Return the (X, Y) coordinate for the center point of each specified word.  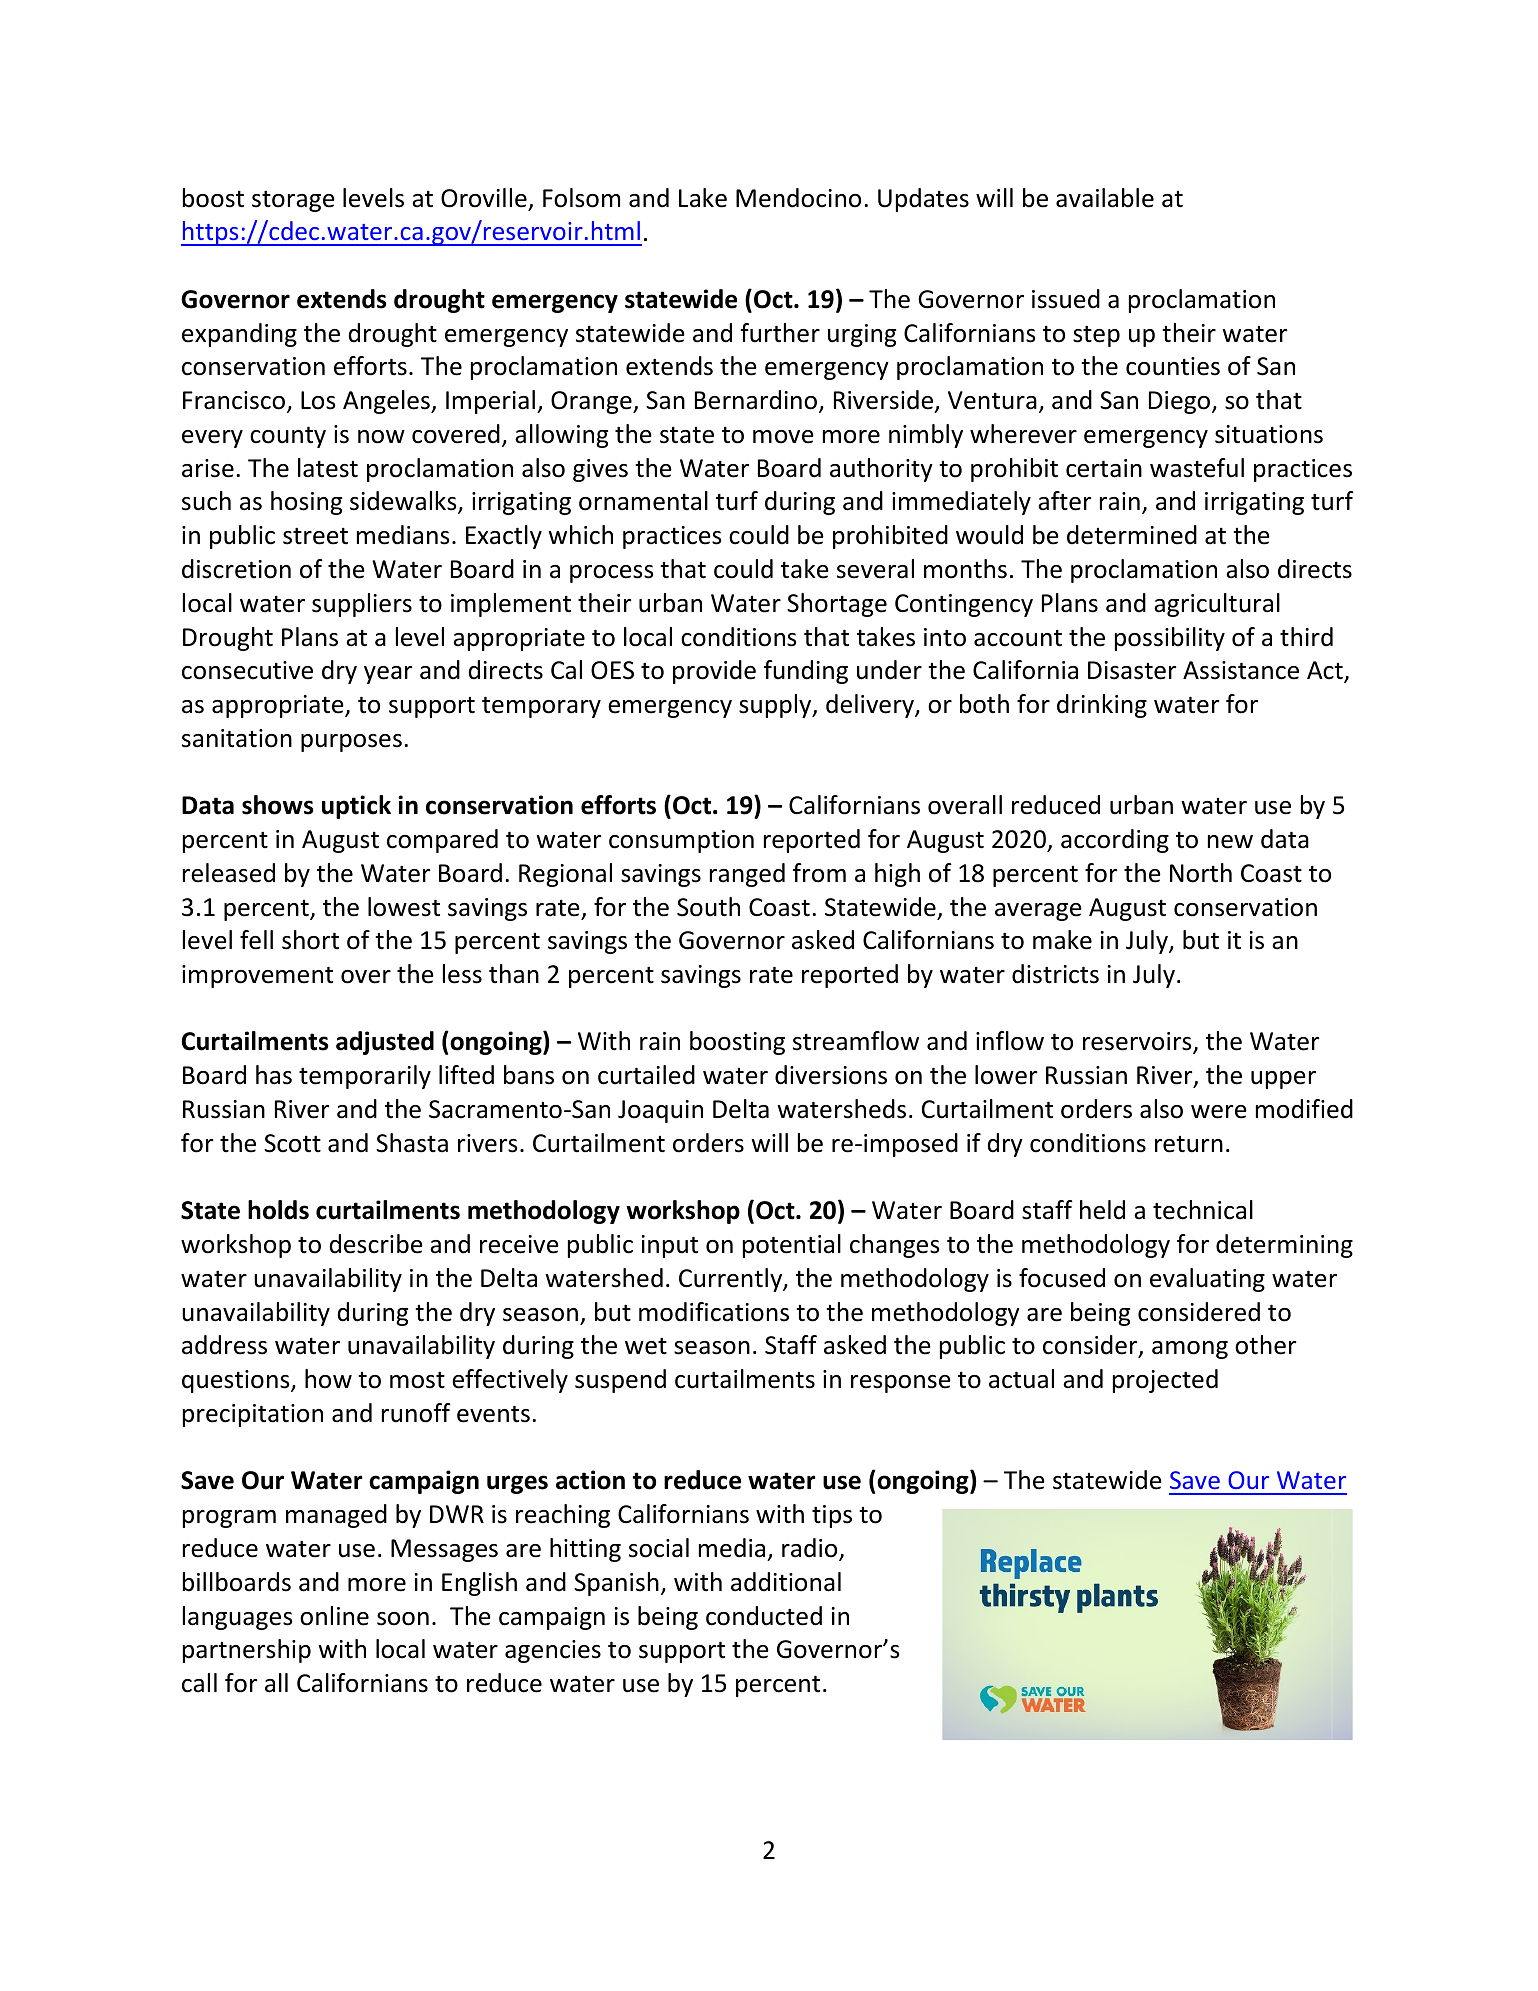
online (334, 1616)
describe (376, 1244)
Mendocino (798, 198)
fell (256, 940)
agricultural (1217, 605)
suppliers (362, 605)
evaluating (1207, 1280)
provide (714, 672)
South (708, 907)
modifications (714, 1312)
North (1201, 873)
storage (293, 201)
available (1105, 198)
